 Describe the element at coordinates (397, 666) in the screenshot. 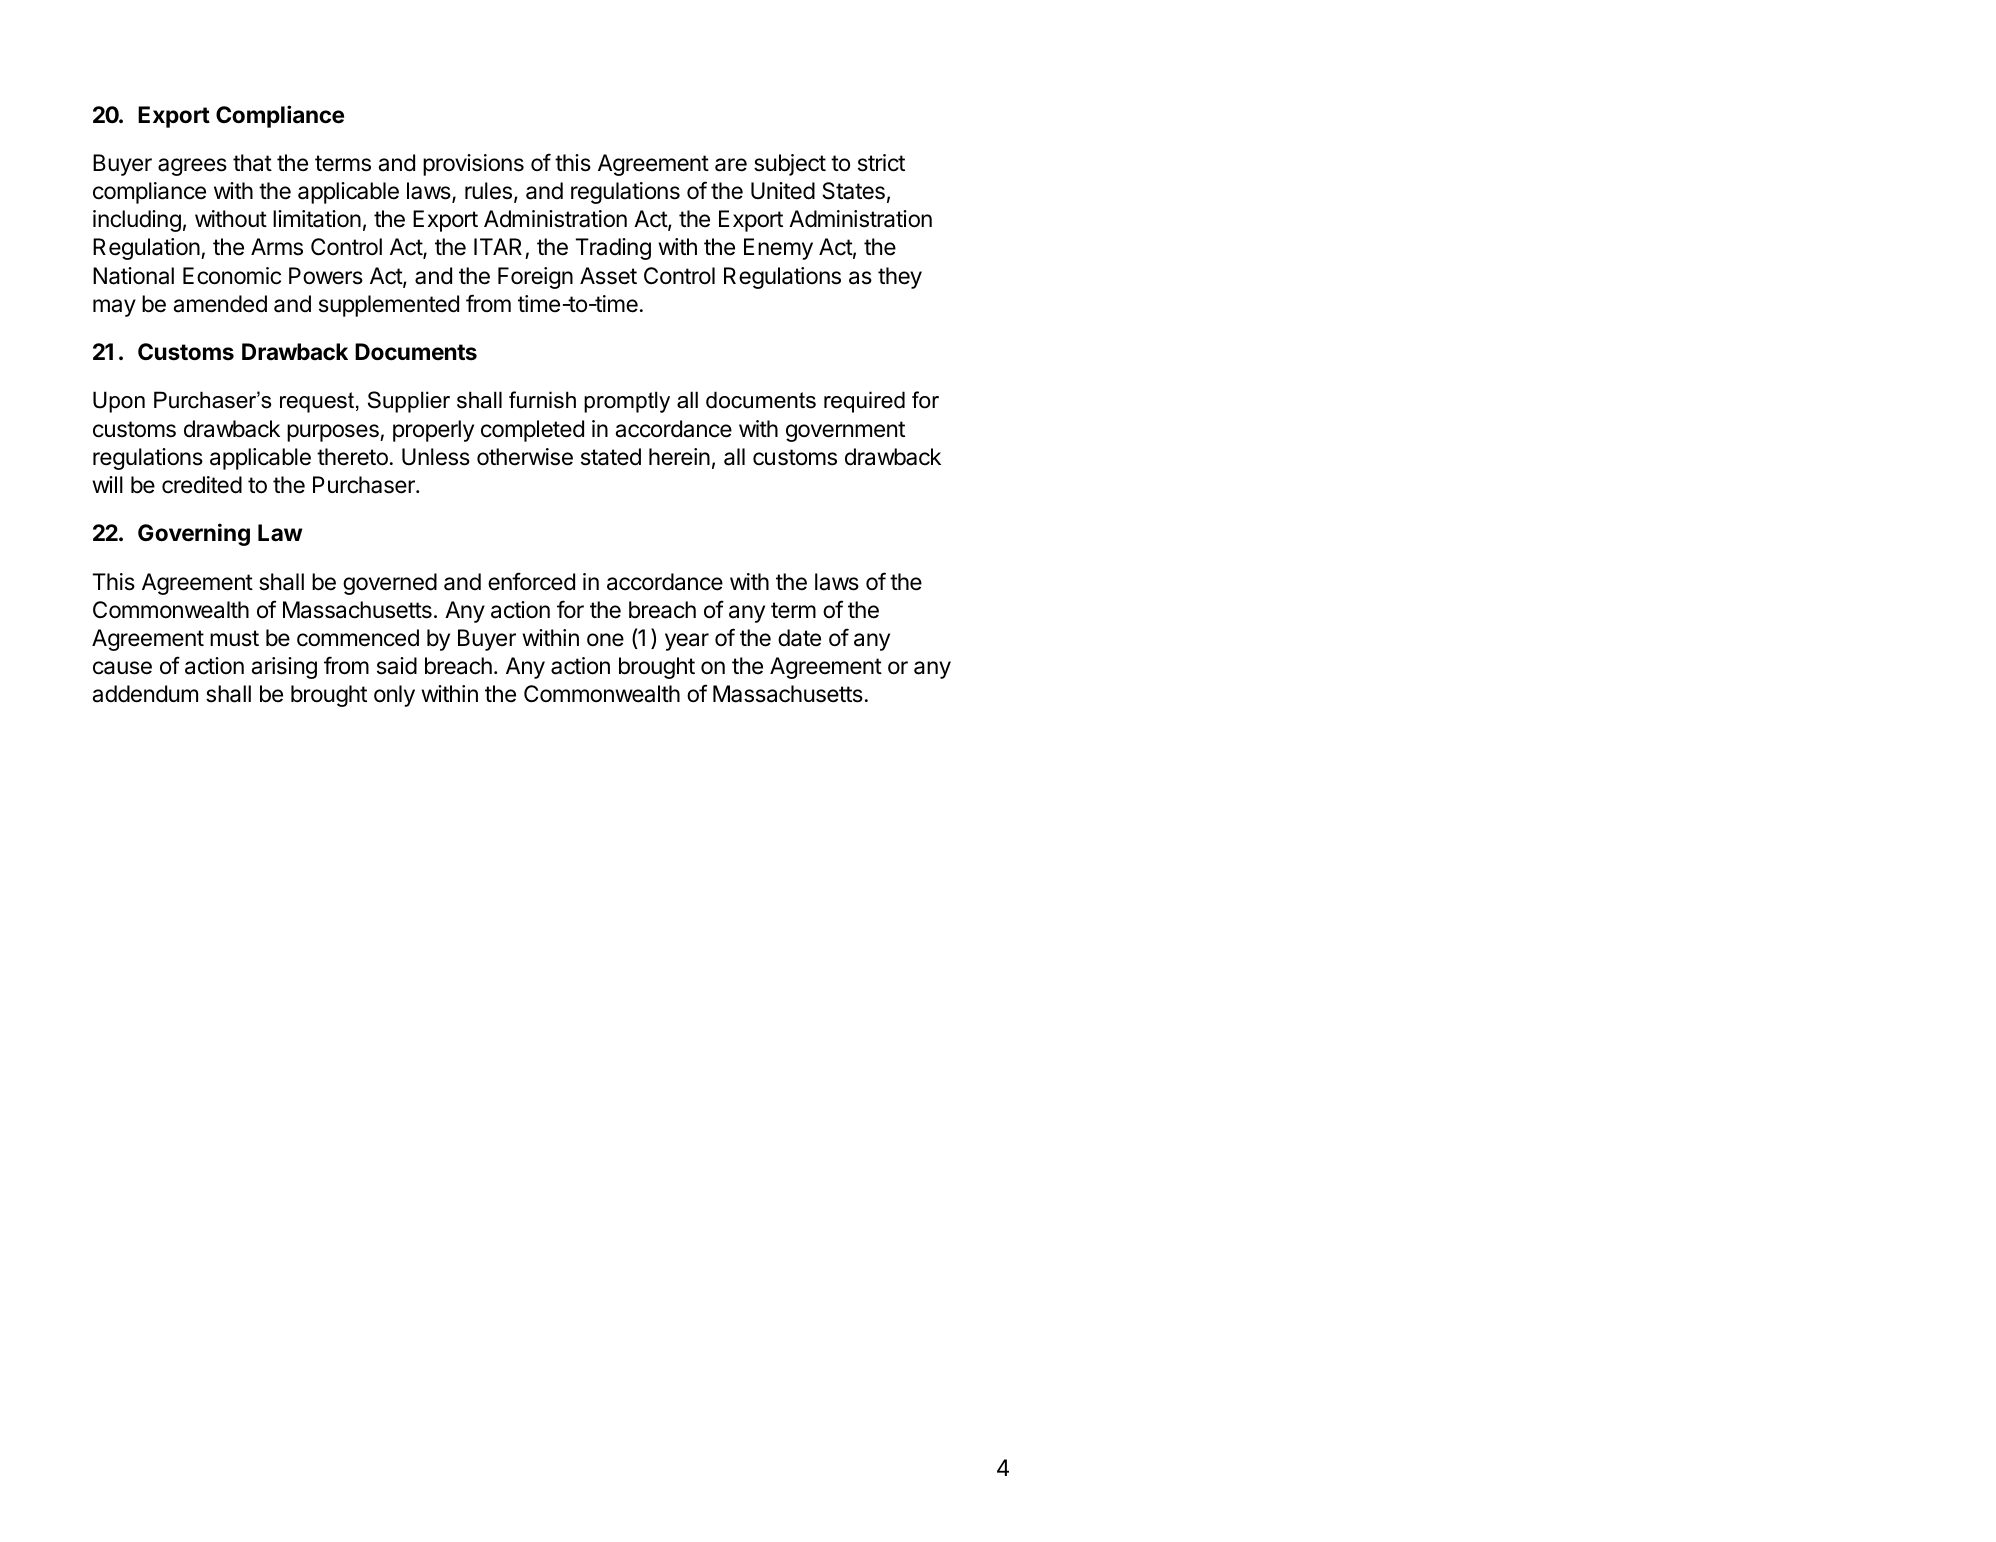

I see `said` at that location.
